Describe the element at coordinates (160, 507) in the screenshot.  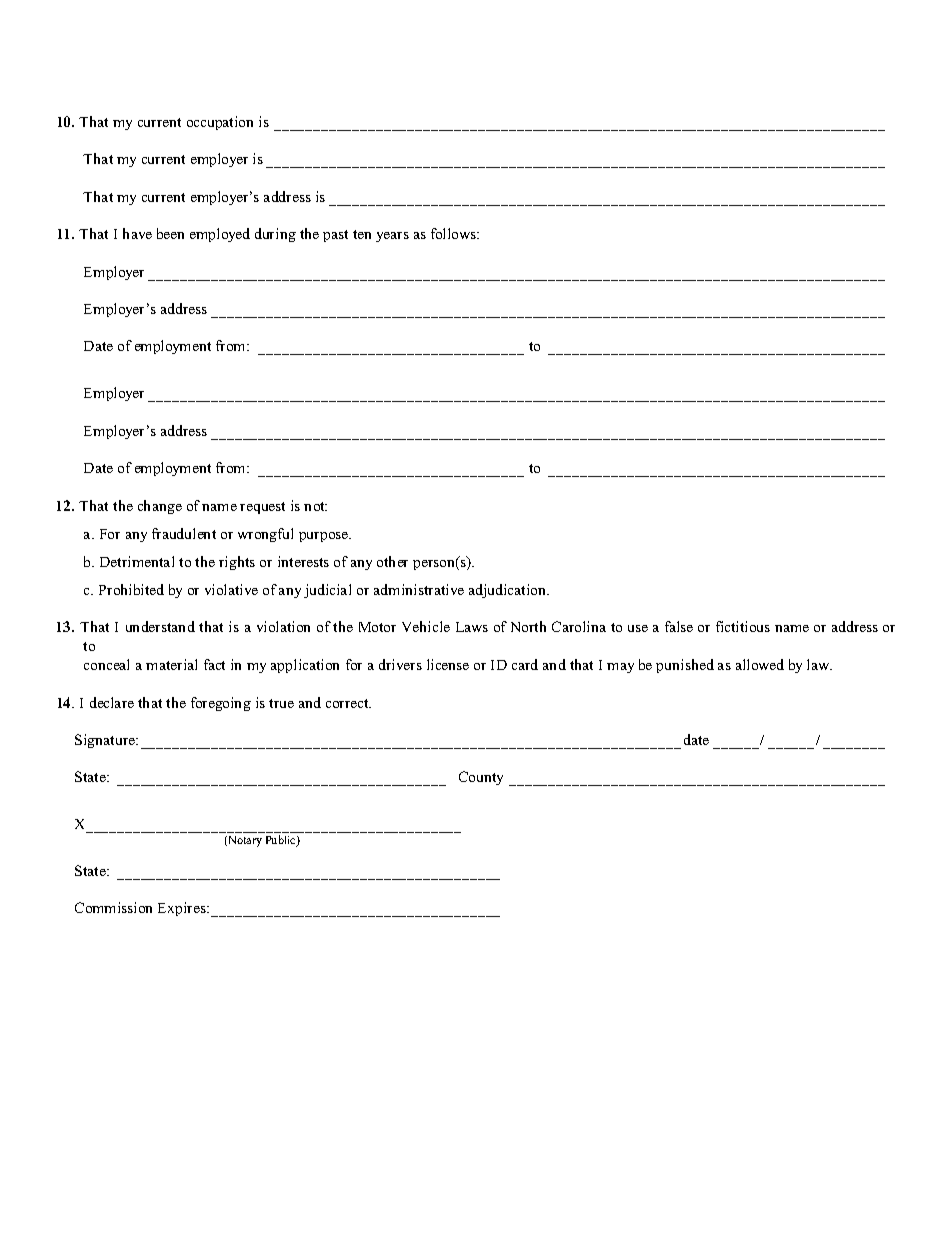
I see `change` at that location.
